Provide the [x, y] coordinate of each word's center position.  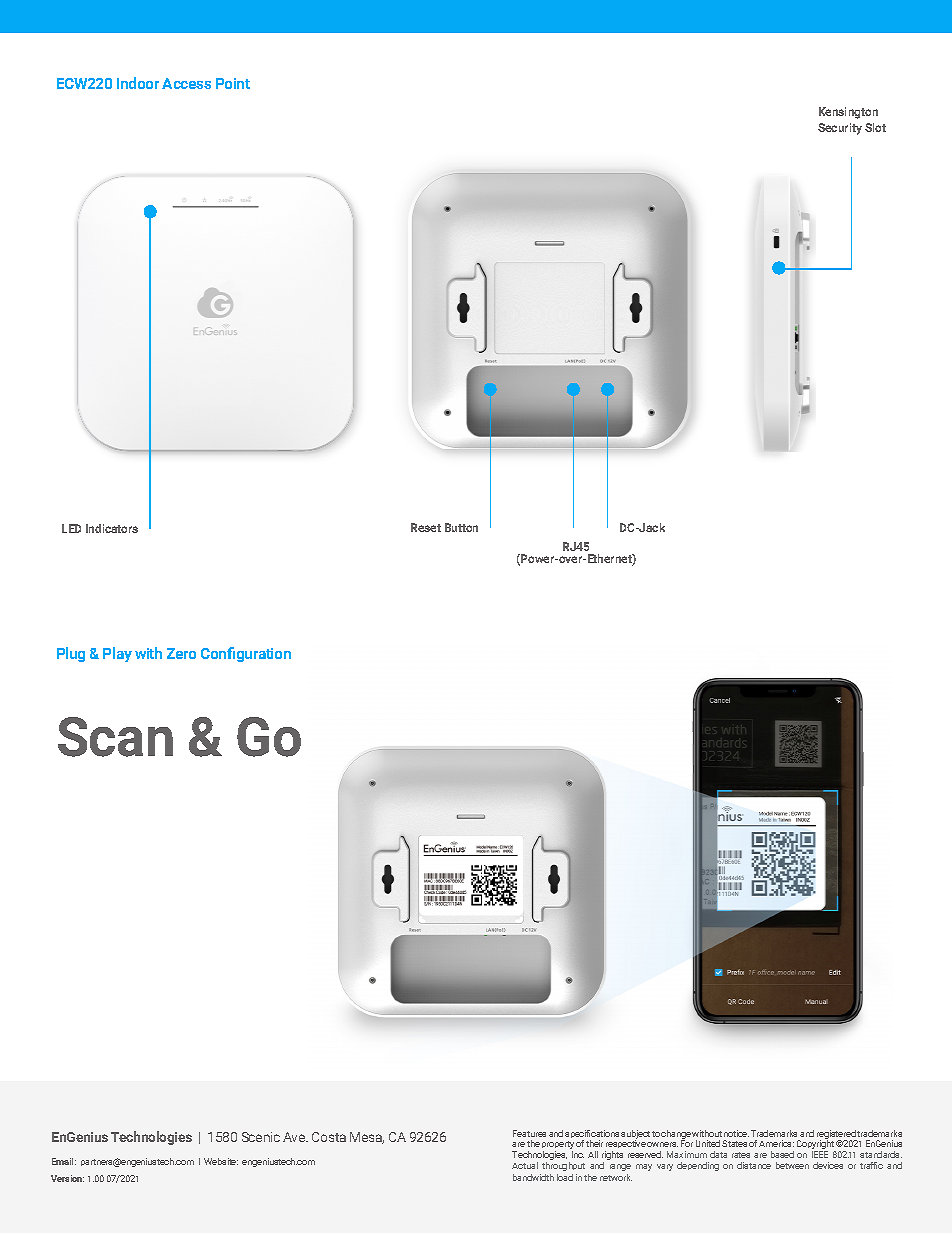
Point [233, 83]
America [776, 1143]
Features [529, 1133]
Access [186, 83]
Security [840, 129]
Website [221, 1161]
